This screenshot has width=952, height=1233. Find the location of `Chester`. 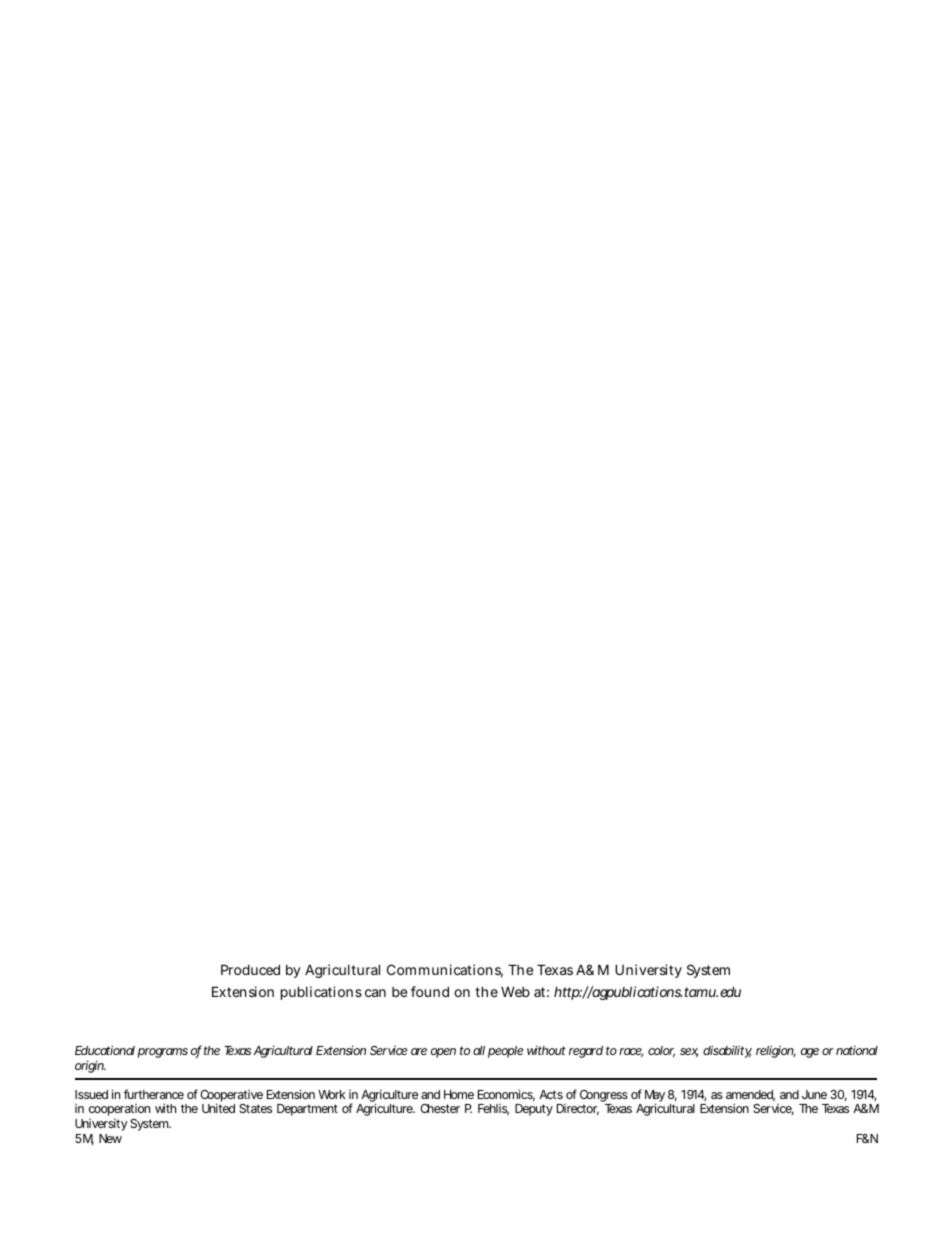

Chester is located at coordinates (440, 1108).
